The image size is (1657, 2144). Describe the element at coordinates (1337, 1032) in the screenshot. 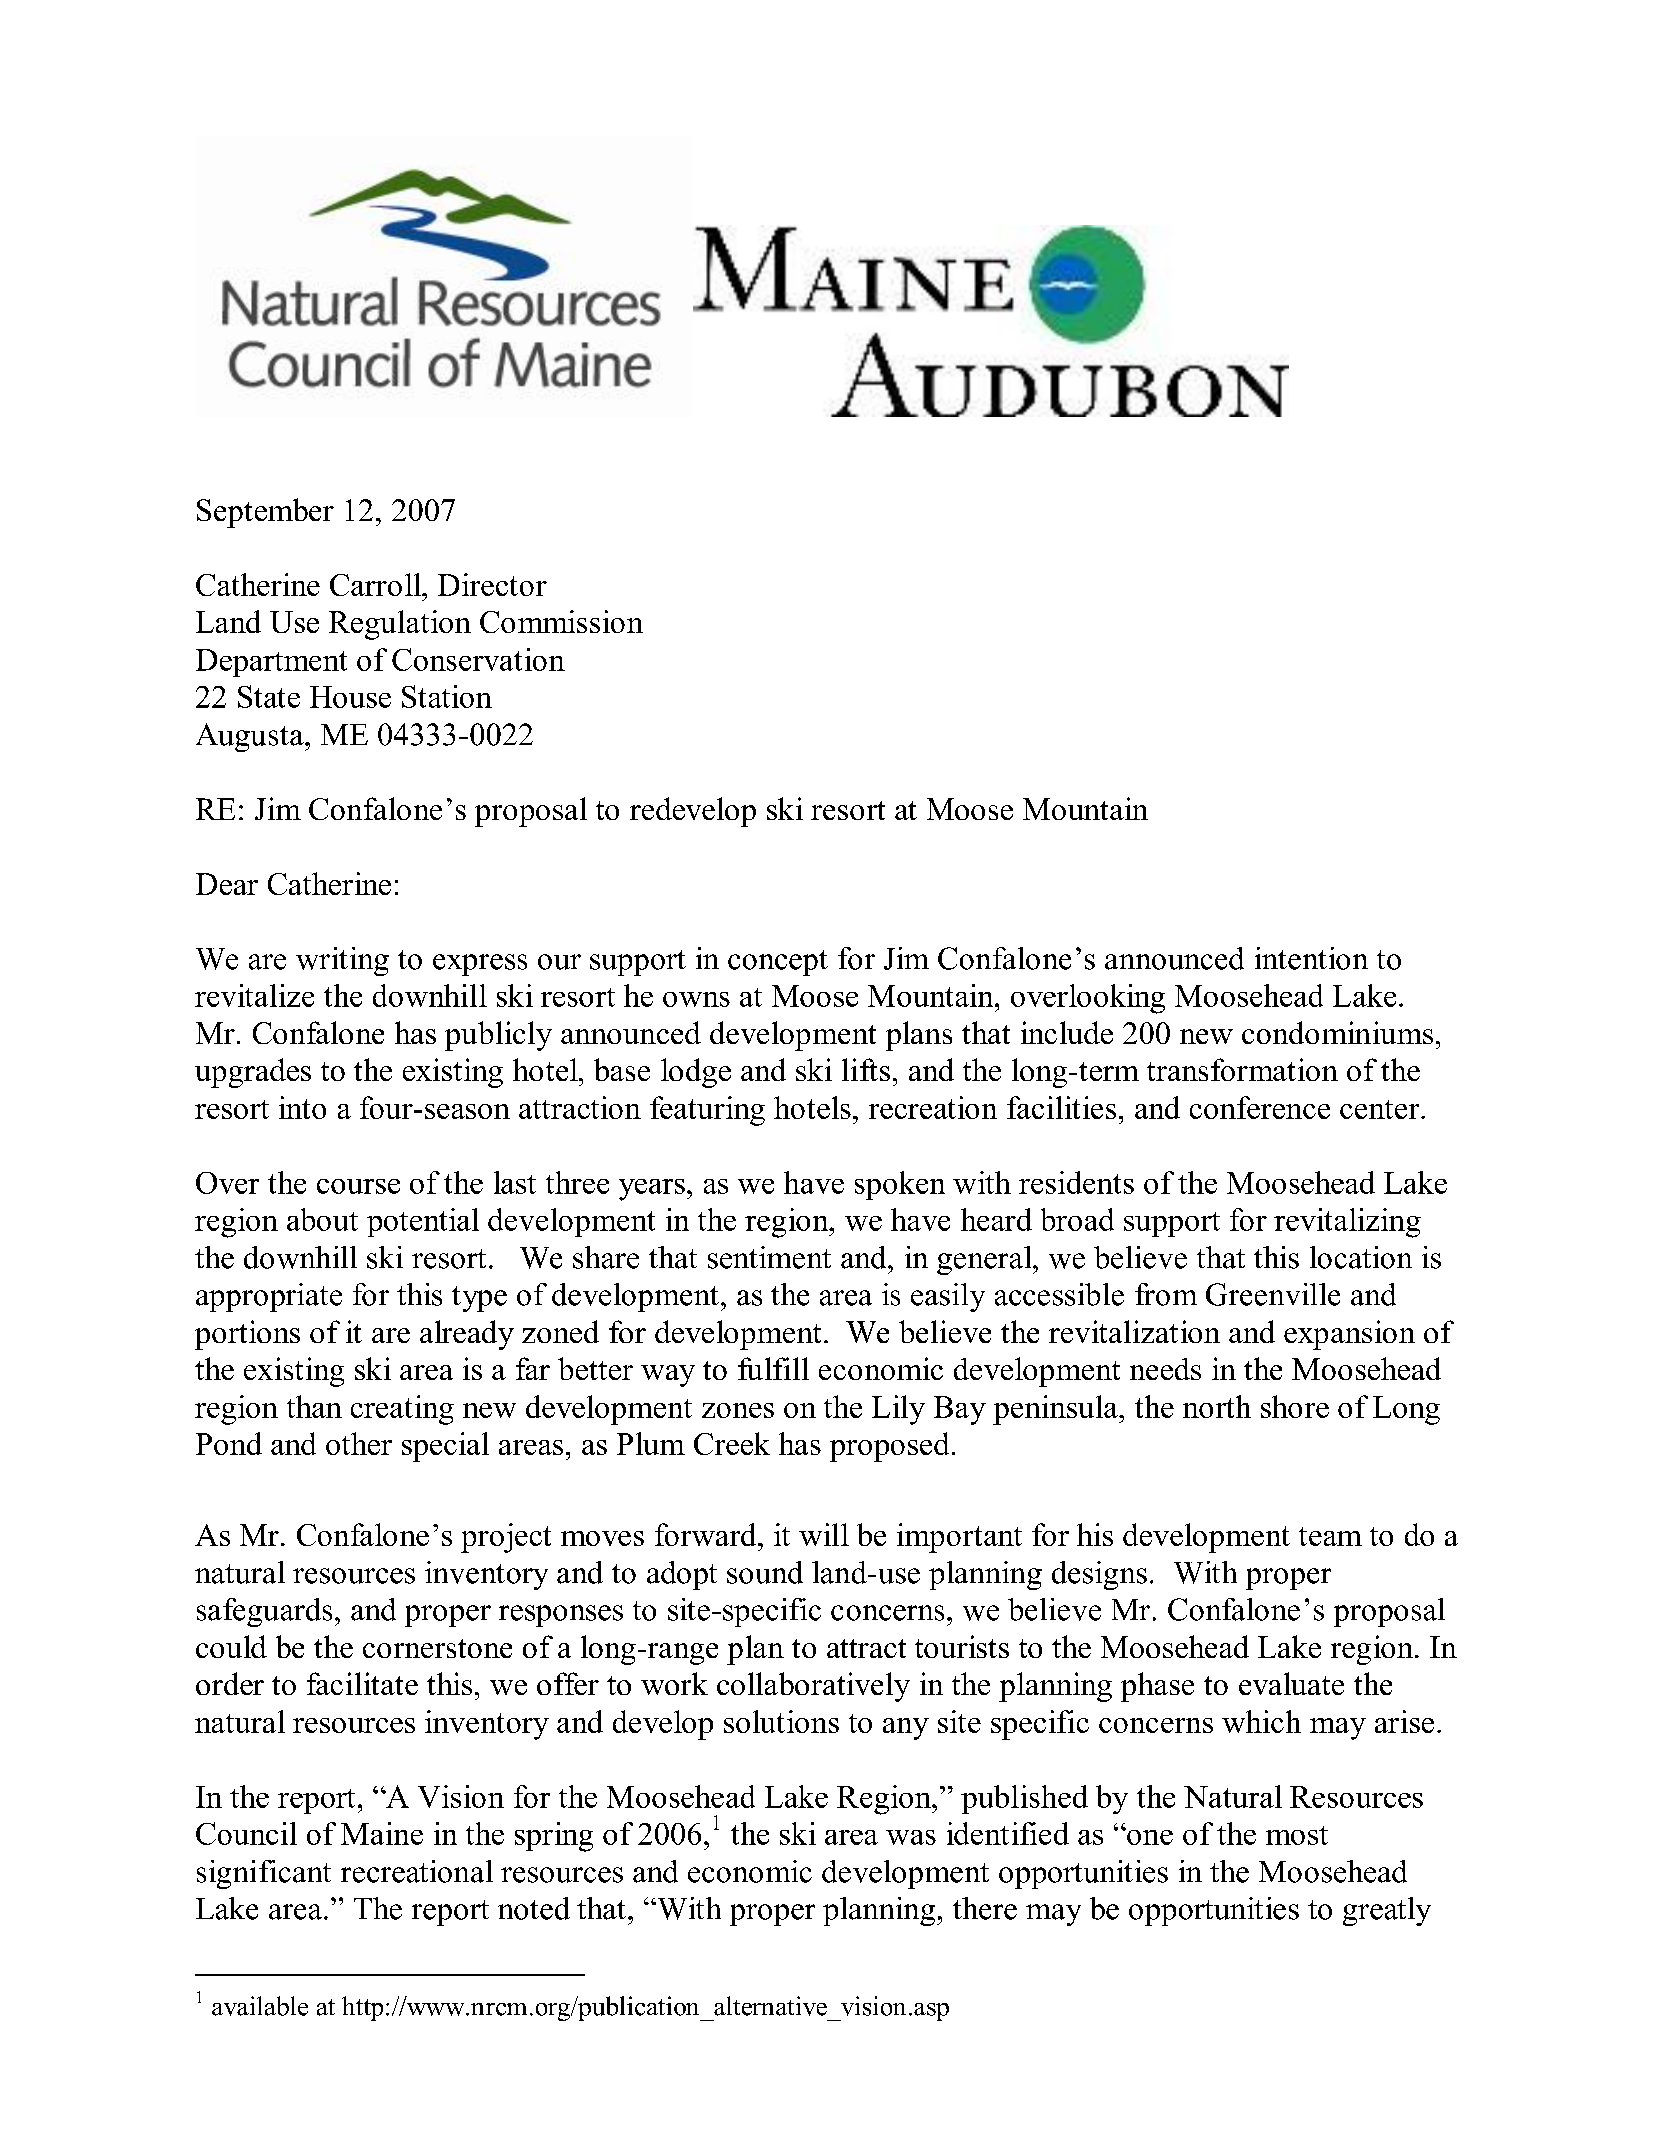

I see `condominiums` at that location.
